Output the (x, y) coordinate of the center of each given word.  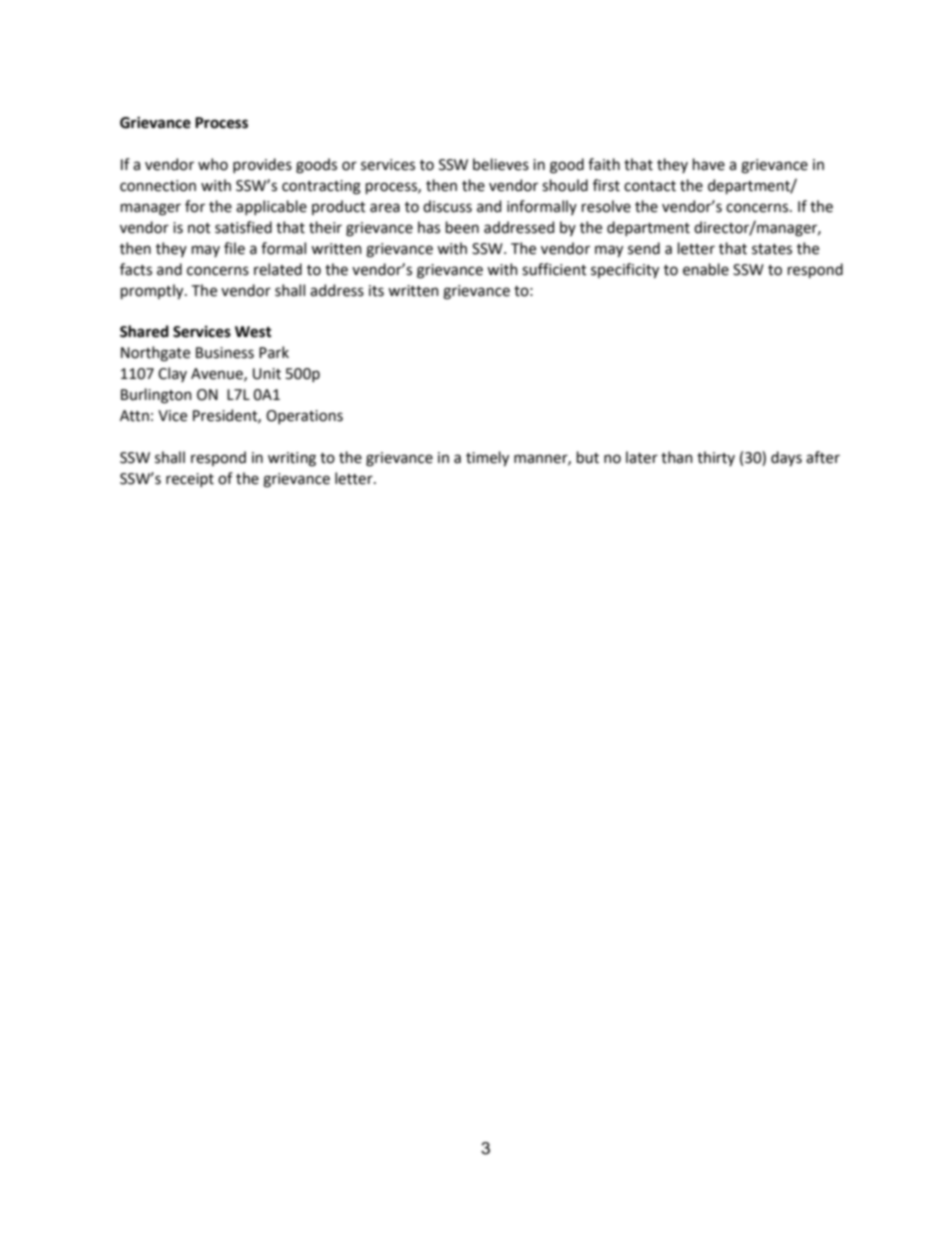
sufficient (554, 269)
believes (501, 164)
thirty (716, 458)
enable (706, 269)
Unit (267, 374)
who (213, 164)
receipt (190, 480)
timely (487, 458)
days (786, 458)
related (278, 269)
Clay (172, 374)
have (709, 164)
